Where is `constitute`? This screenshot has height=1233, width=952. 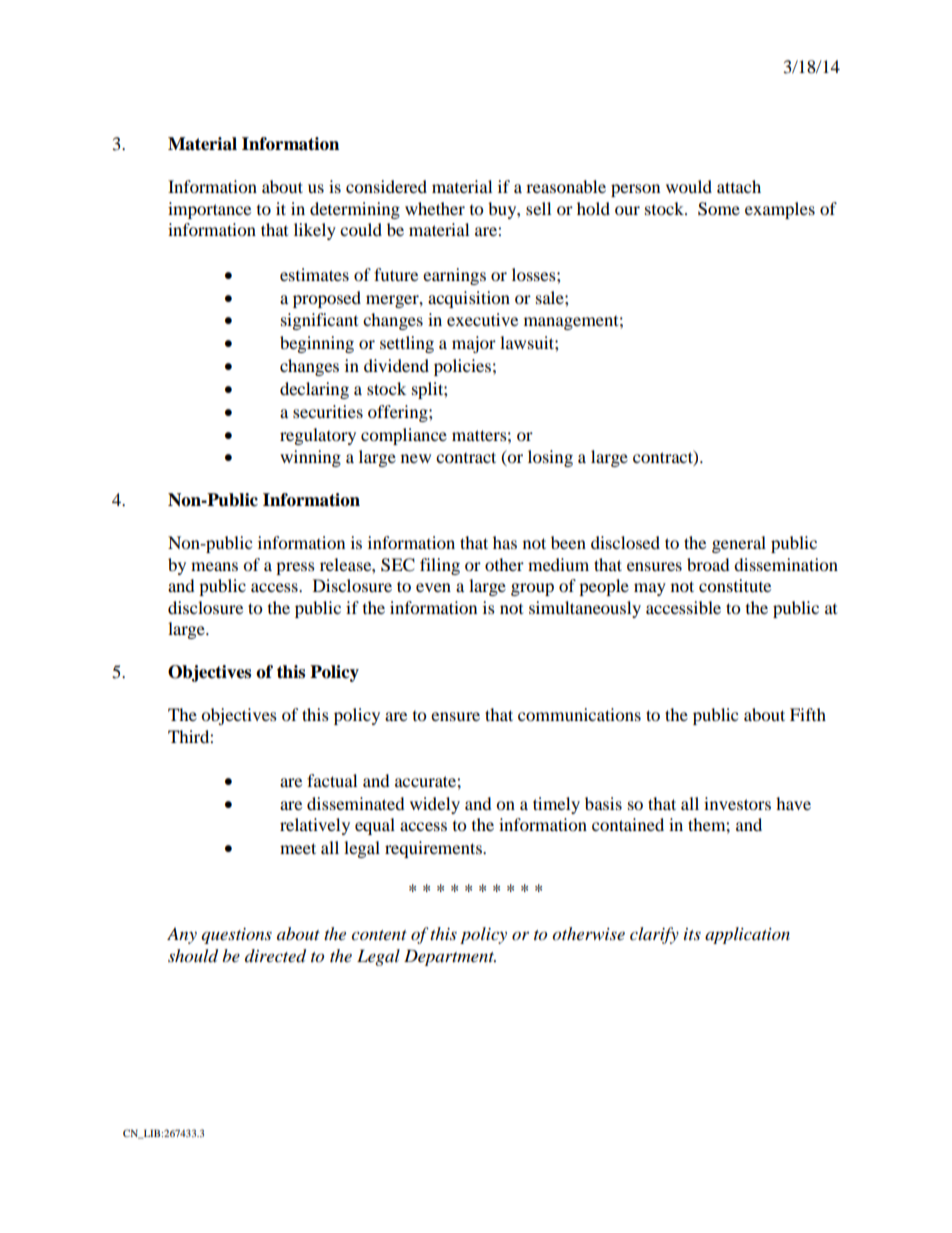 constitute is located at coordinates (735, 585).
